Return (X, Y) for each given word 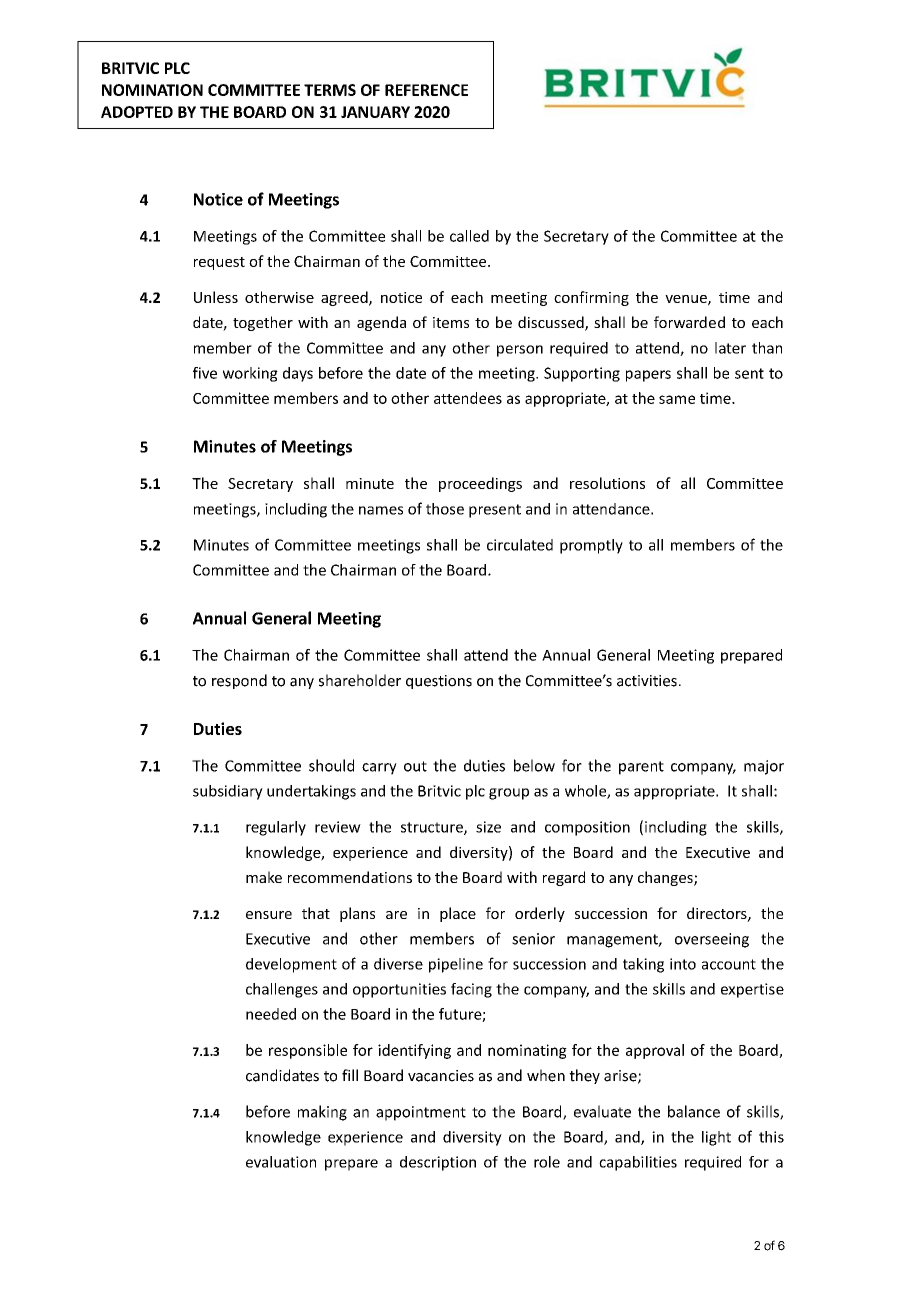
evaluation (281, 1162)
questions (439, 682)
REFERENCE (426, 90)
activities (647, 681)
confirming (591, 298)
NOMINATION (152, 90)
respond (239, 681)
